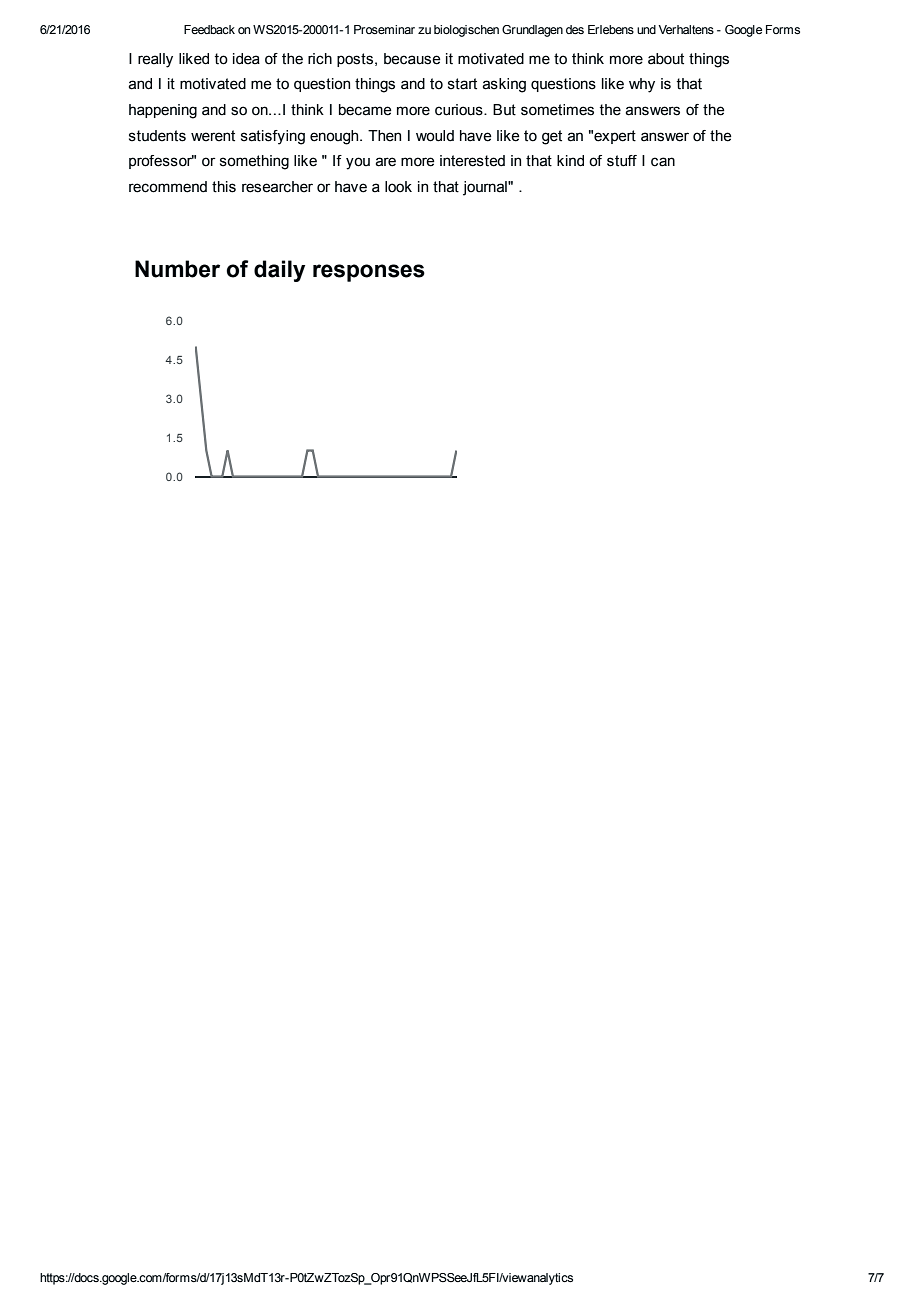  What do you see at coordinates (552, 137) in the page?
I see `get` at bounding box center [552, 137].
